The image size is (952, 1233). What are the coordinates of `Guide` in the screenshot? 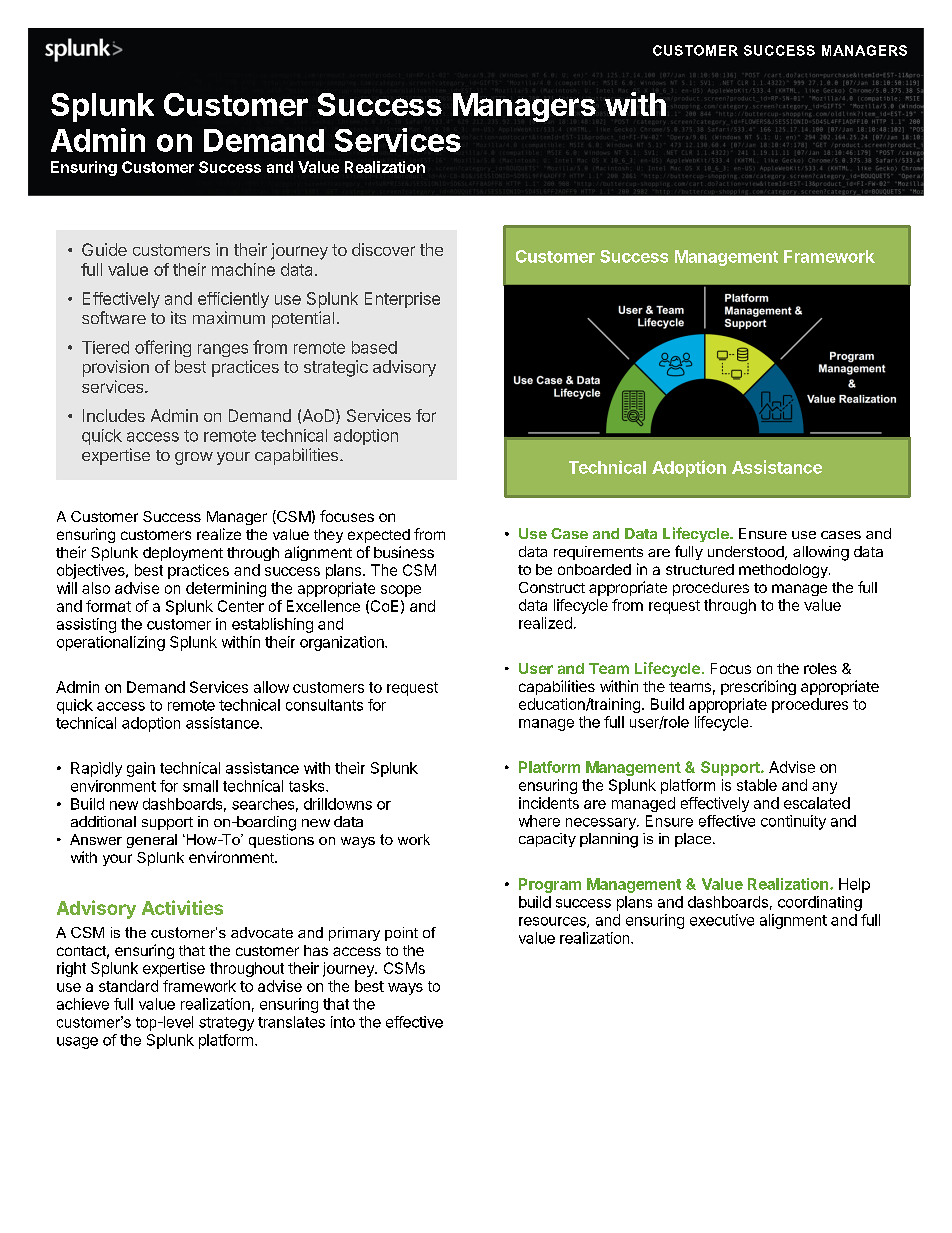 It's located at (104, 249).
